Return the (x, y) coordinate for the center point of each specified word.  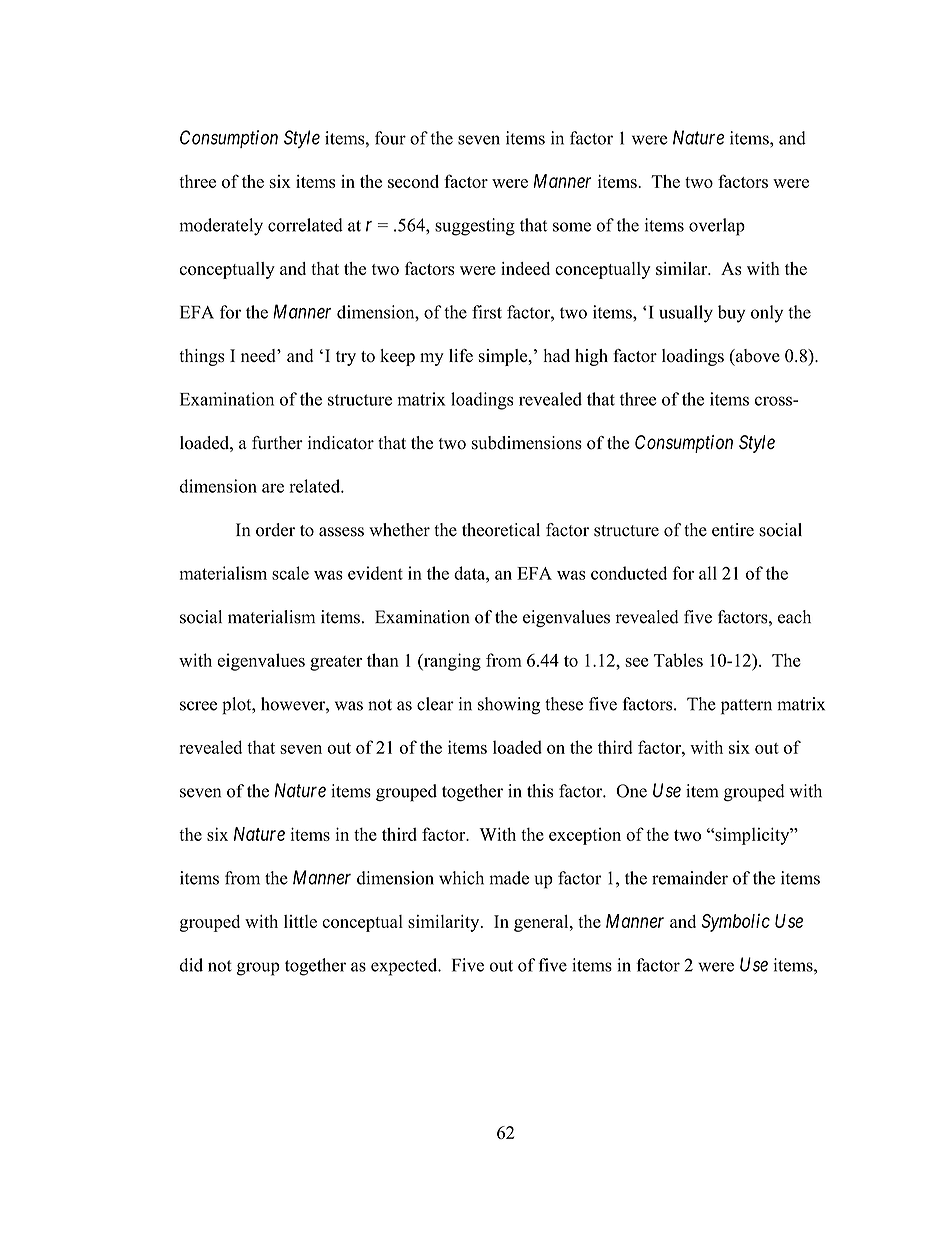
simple (504, 357)
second (413, 181)
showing (509, 706)
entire (733, 530)
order (275, 530)
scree (198, 706)
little (300, 921)
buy (731, 314)
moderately (221, 227)
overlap (717, 227)
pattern (746, 707)
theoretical (501, 530)
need (259, 355)
